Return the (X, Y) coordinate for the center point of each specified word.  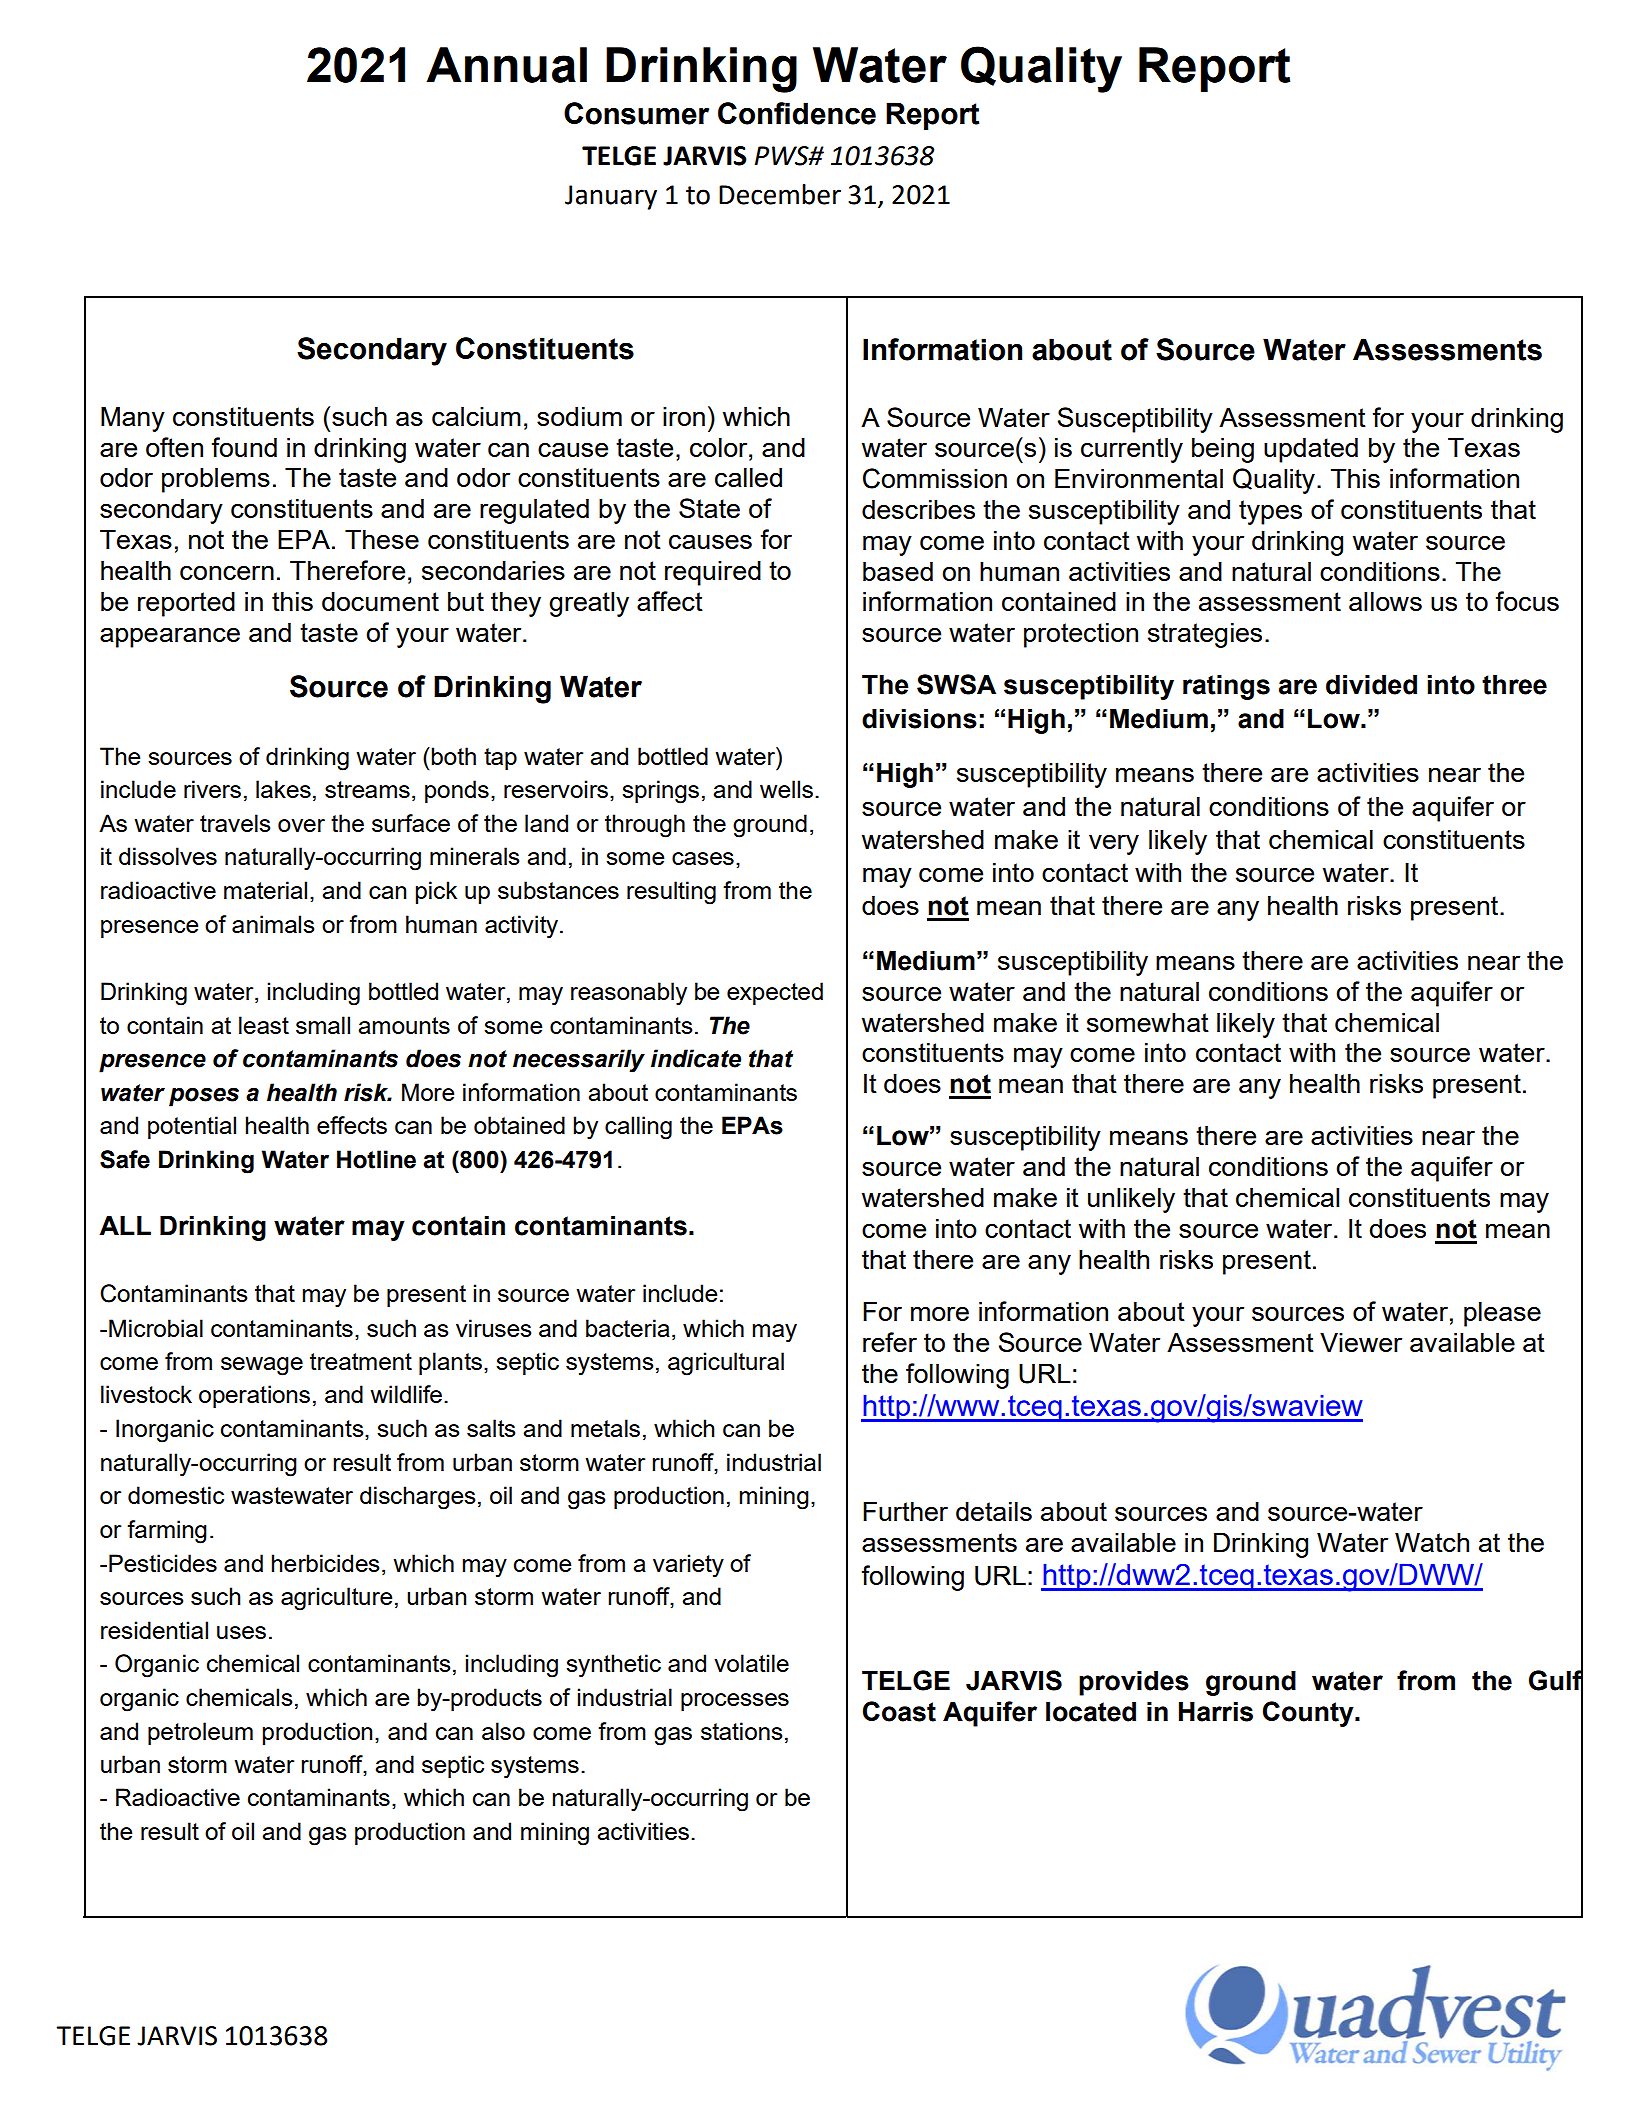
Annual (506, 65)
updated (1311, 450)
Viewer (1361, 1342)
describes (918, 509)
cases (703, 858)
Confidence (797, 113)
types (1270, 512)
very (1114, 845)
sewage (262, 1366)
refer (890, 1342)
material (265, 890)
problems (216, 480)
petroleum (200, 1733)
